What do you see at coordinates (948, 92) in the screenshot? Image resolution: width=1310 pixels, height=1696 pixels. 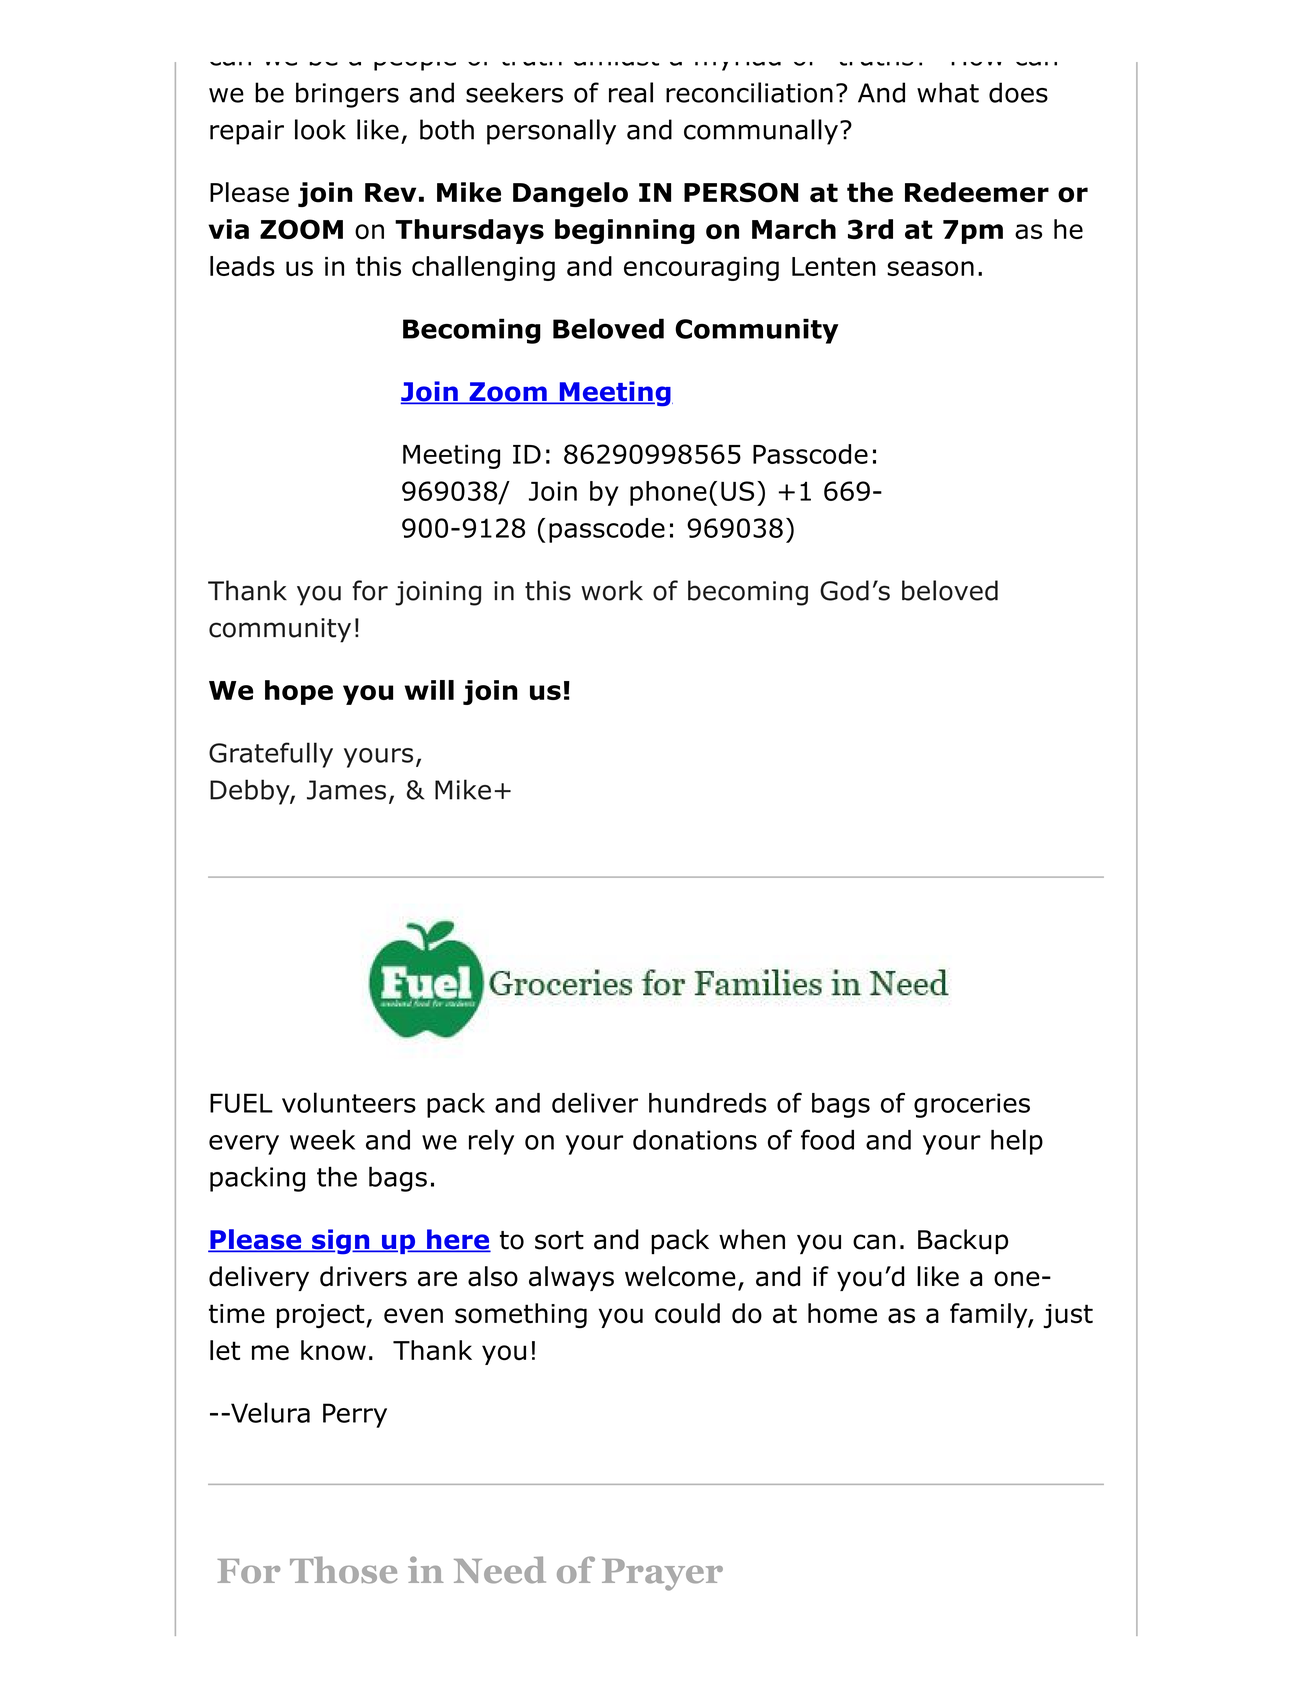 I see `what` at bounding box center [948, 92].
